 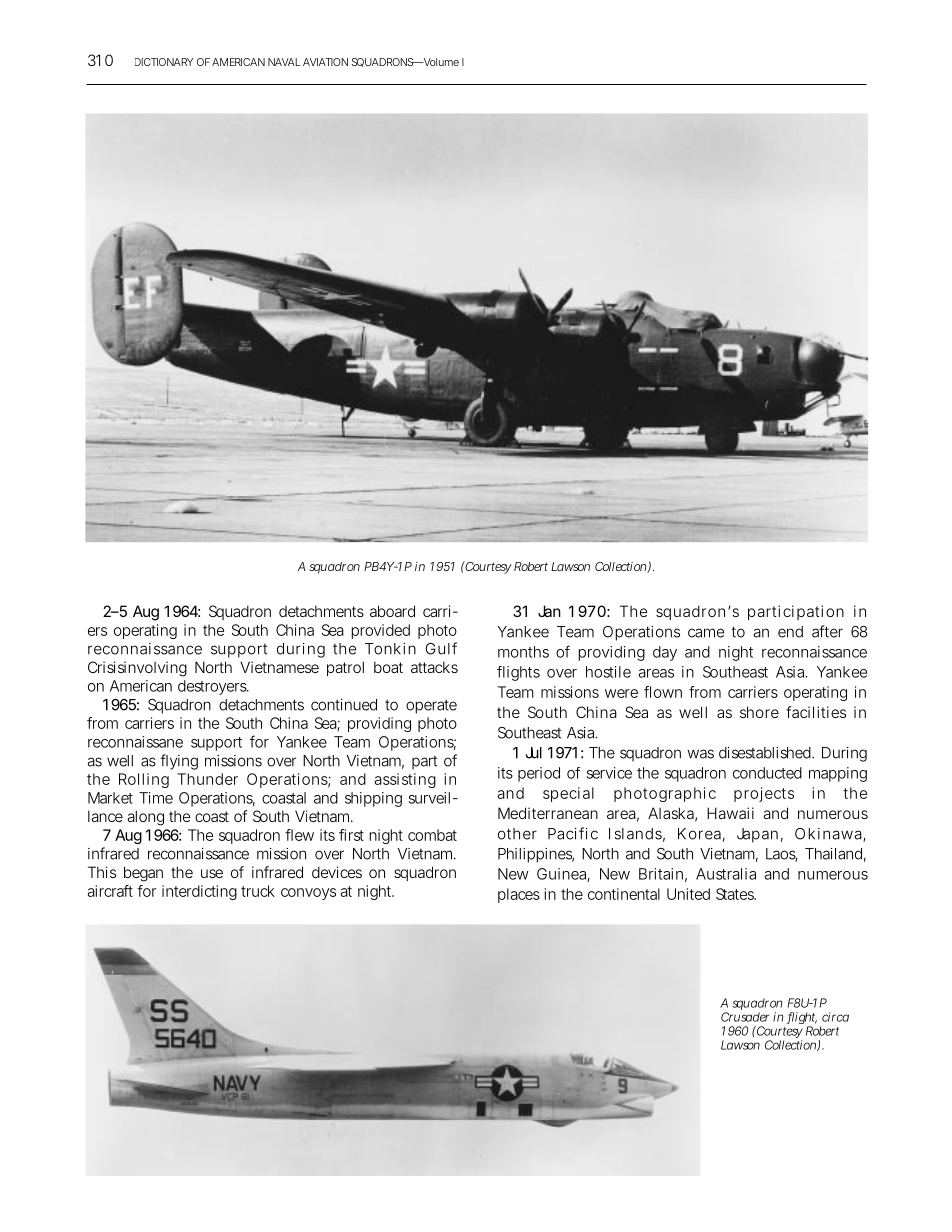 What do you see at coordinates (325, 62) in the screenshot?
I see `AVIATION` at bounding box center [325, 62].
